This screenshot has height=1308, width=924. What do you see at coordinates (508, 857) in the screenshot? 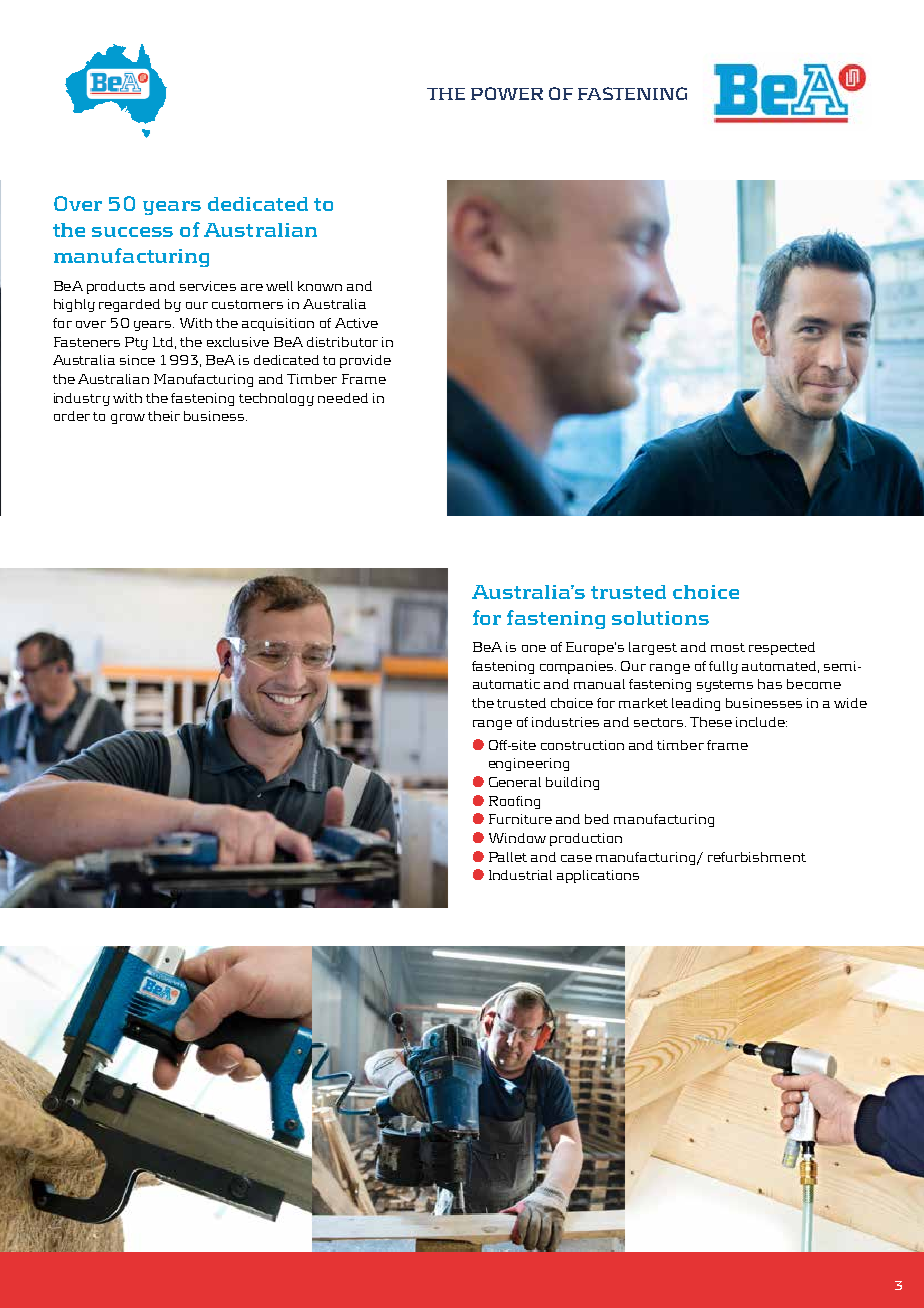
I see `Pallet` at bounding box center [508, 857].
